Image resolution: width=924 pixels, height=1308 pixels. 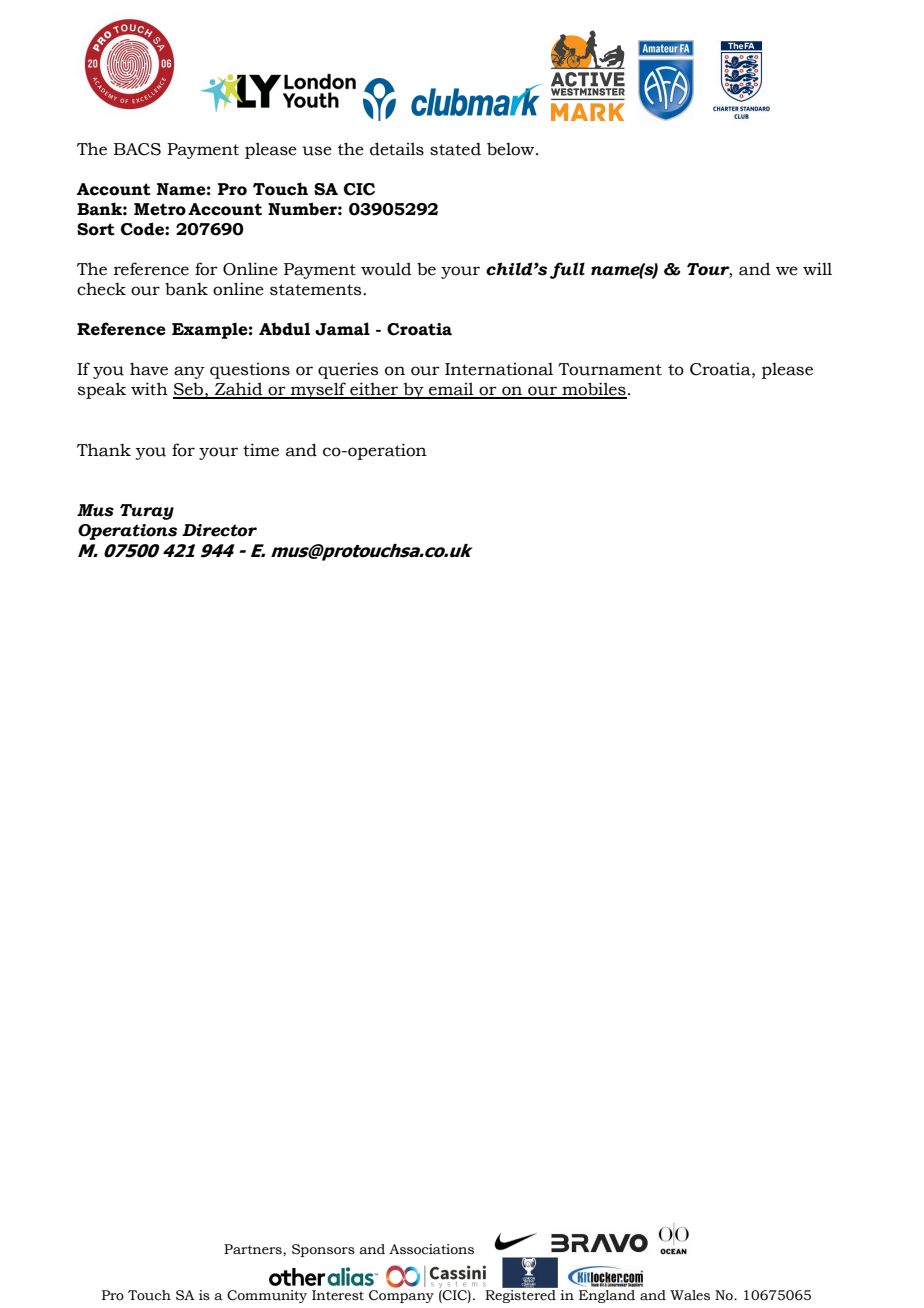 What do you see at coordinates (267, 1296) in the page?
I see `Community` at bounding box center [267, 1296].
